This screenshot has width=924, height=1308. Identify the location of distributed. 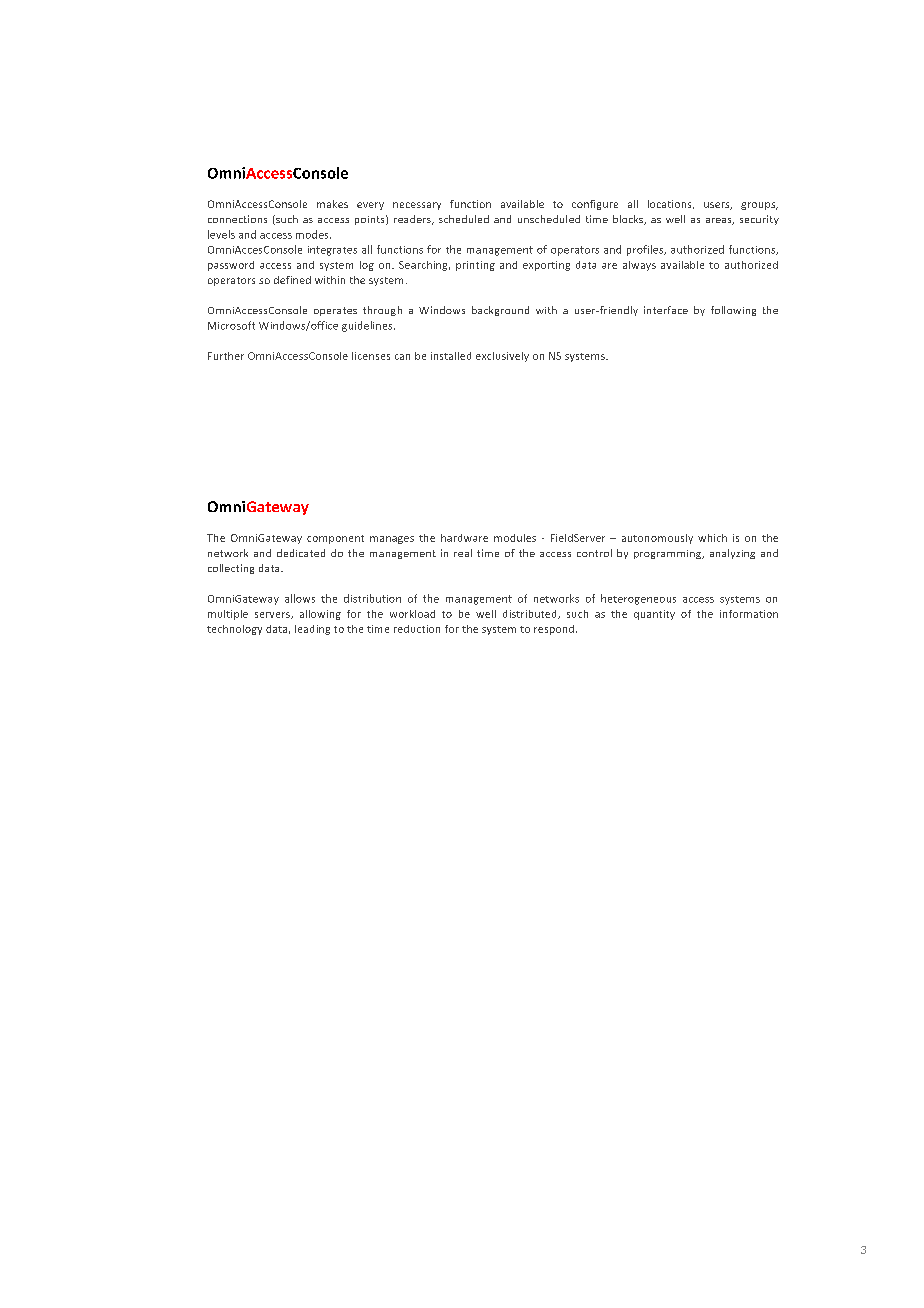
(531, 614).
